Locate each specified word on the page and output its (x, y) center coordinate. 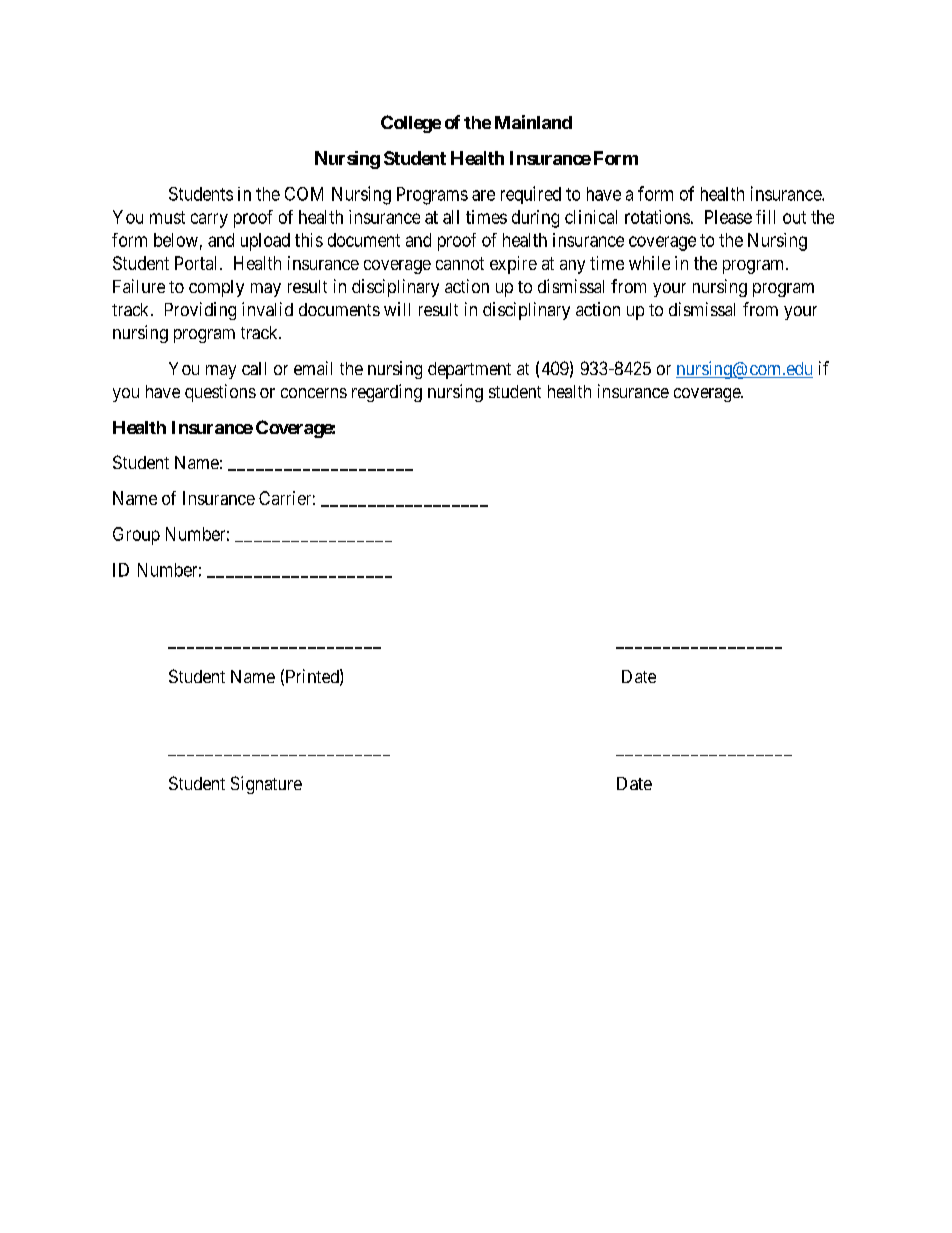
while (649, 263)
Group (136, 536)
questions (220, 393)
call (254, 368)
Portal (195, 263)
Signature (266, 785)
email (313, 368)
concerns (314, 393)
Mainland (533, 122)
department (469, 370)
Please (728, 217)
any (572, 267)
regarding (387, 393)
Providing (200, 311)
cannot (460, 263)
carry (209, 220)
